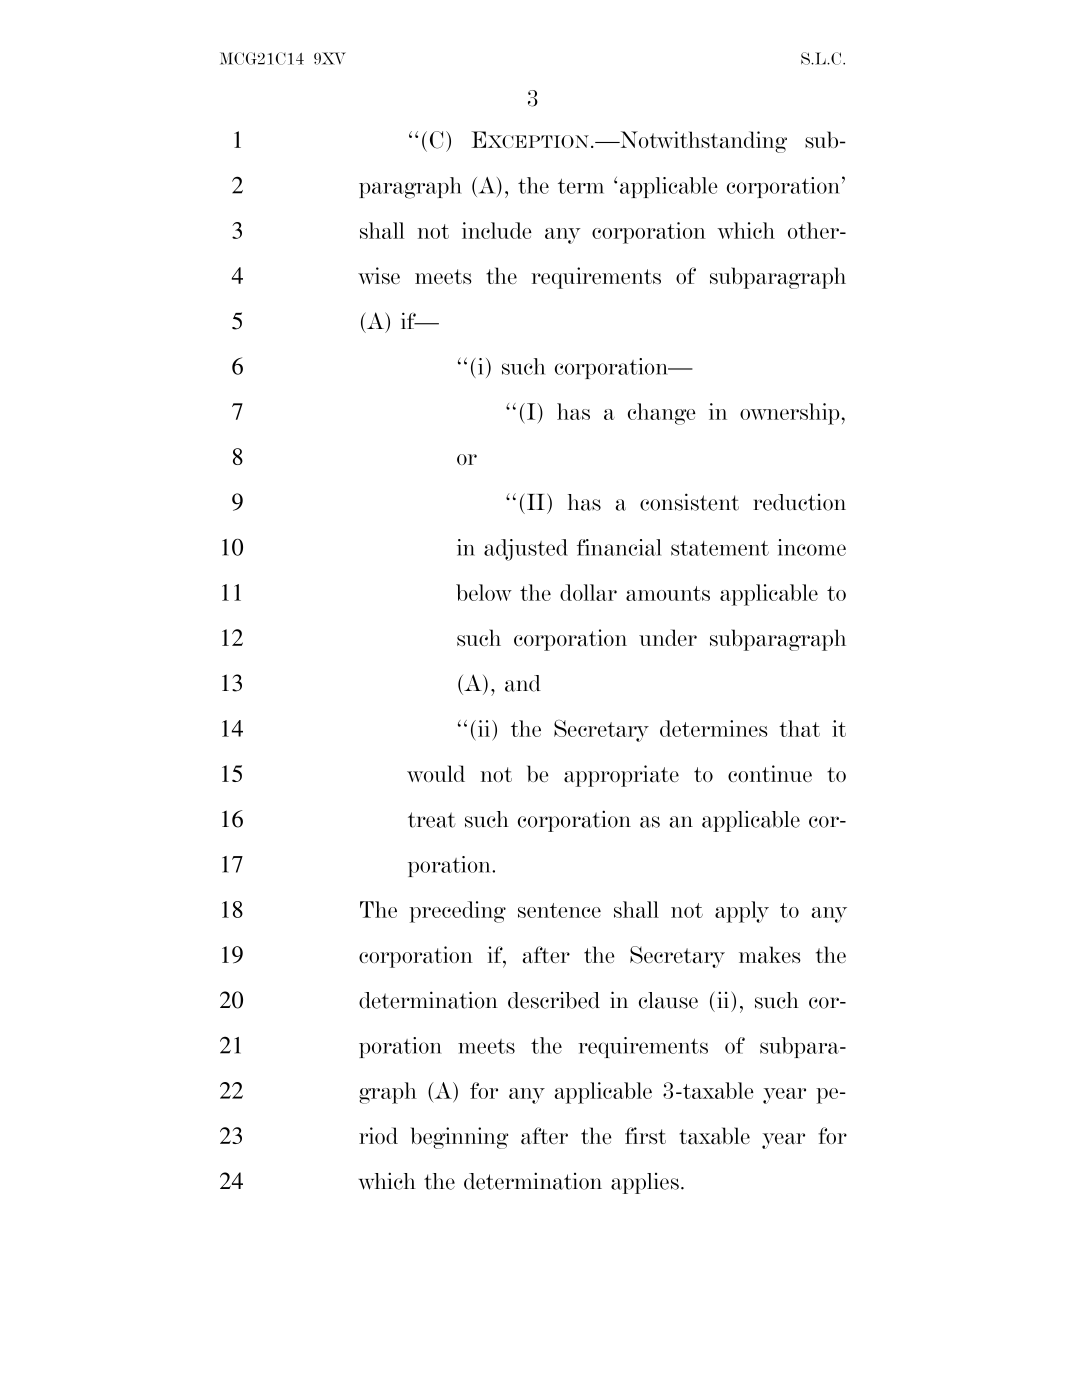 Image resolution: width=1066 pixels, height=1379 pixels. What do you see at coordinates (459, 1138) in the image?
I see `beginning` at bounding box center [459, 1138].
